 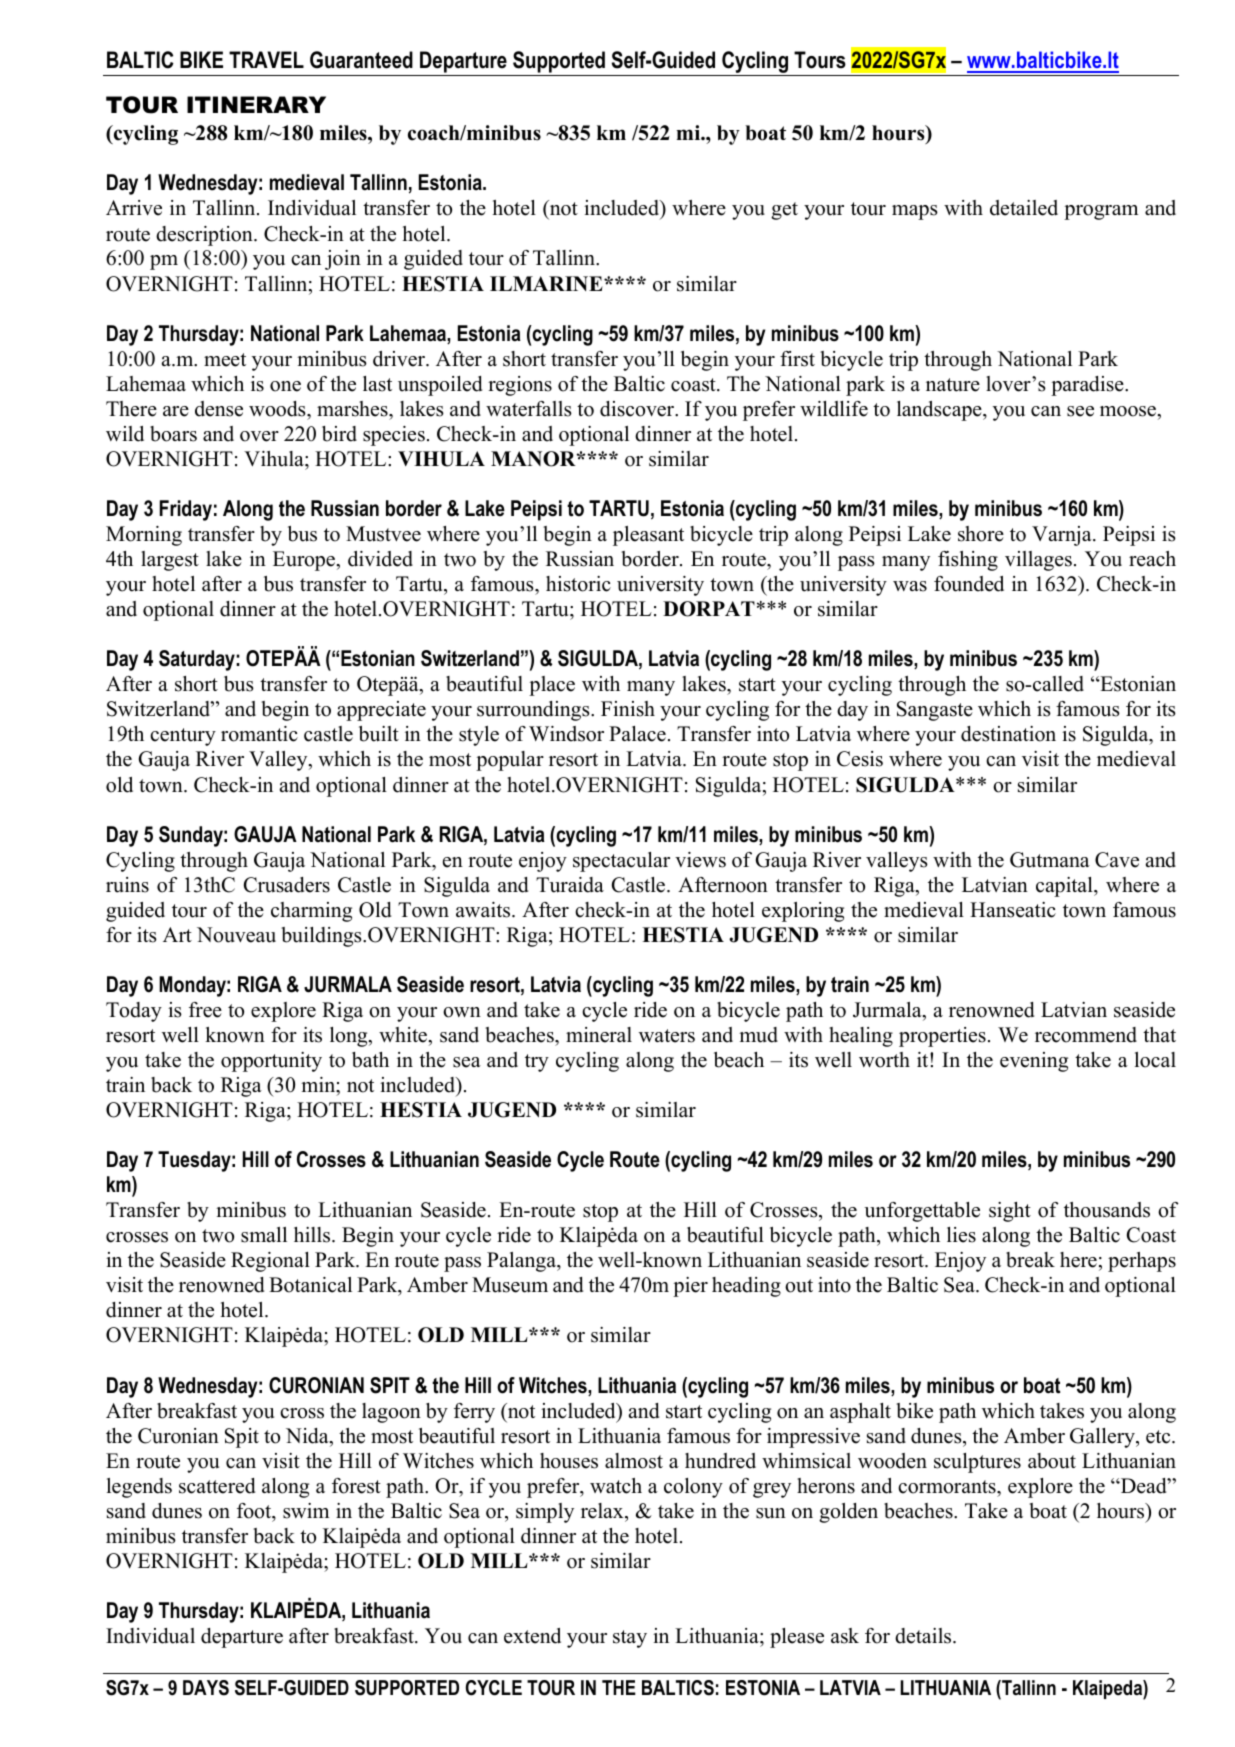 What do you see at coordinates (256, 104) in the image?
I see `ITINERARY` at bounding box center [256, 104].
